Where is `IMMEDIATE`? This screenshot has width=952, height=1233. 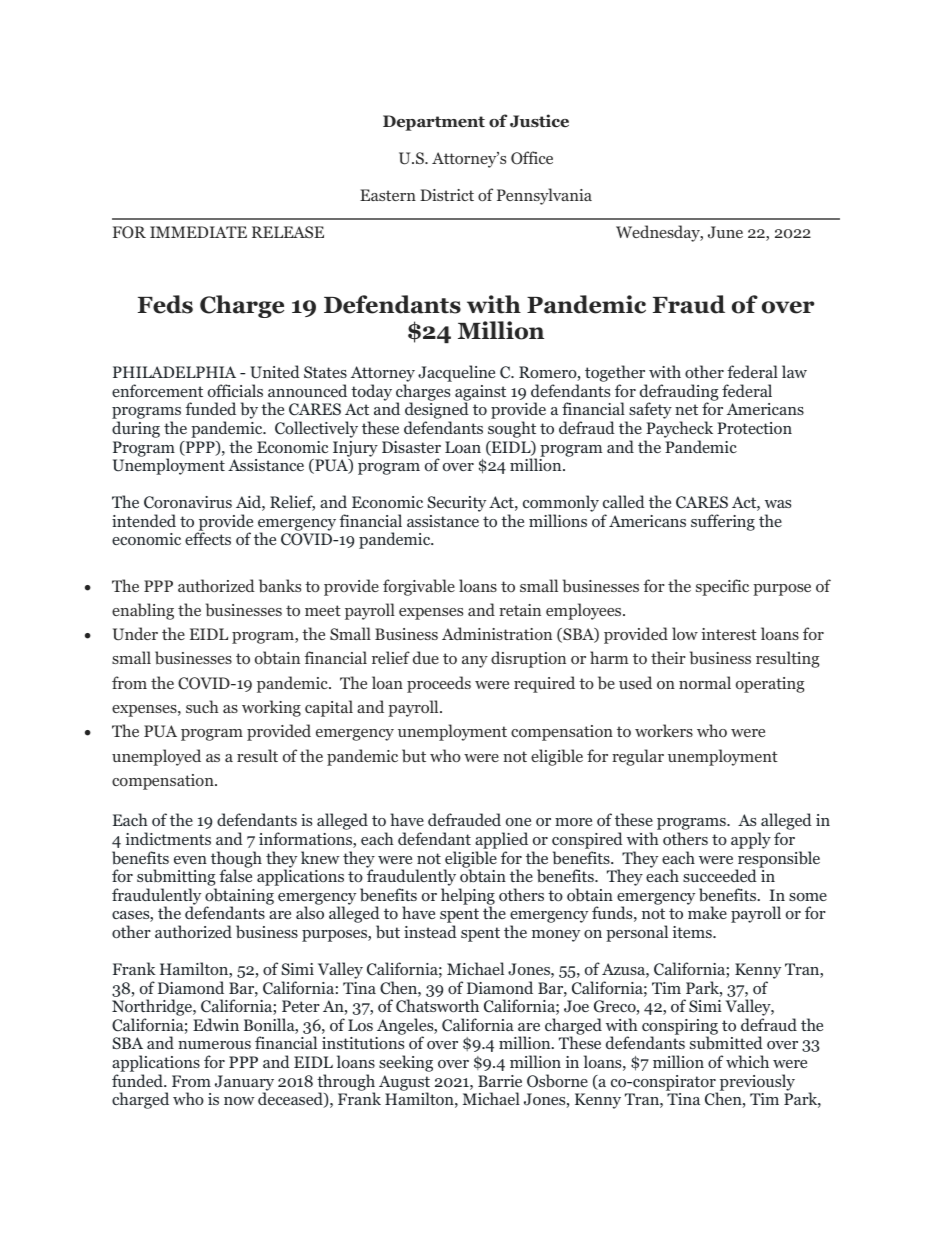 IMMEDIATE is located at coordinates (198, 232).
